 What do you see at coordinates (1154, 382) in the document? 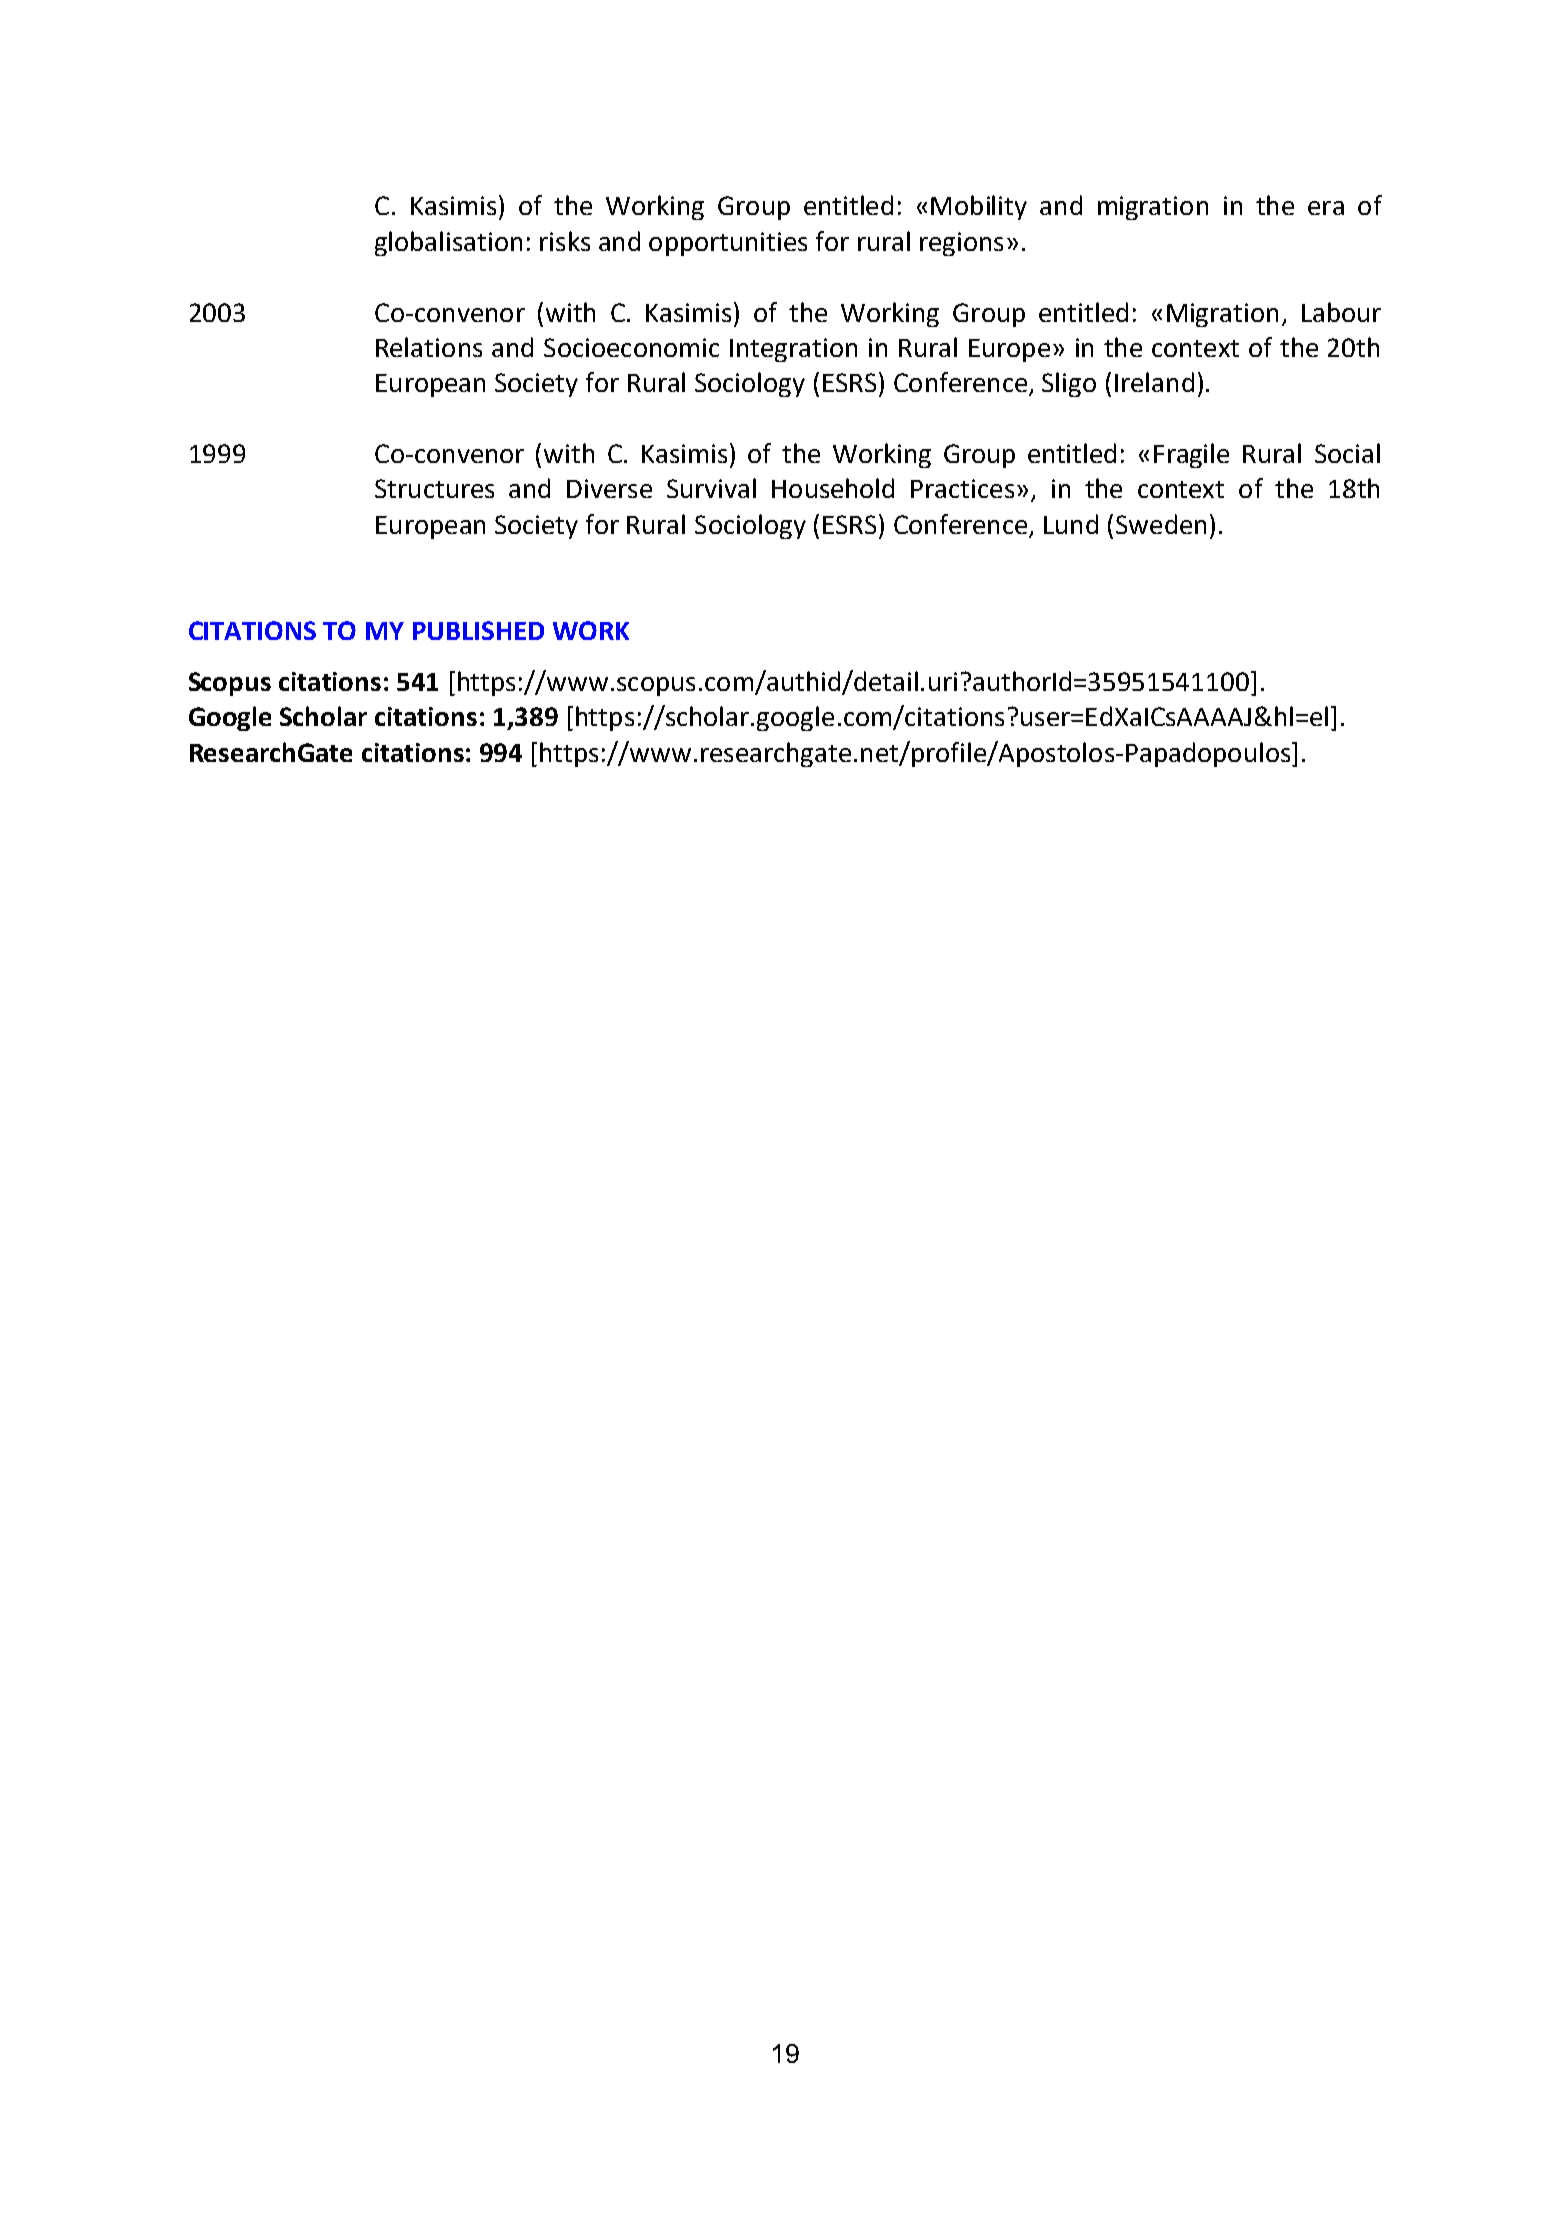
I see `Ireland` at bounding box center [1154, 382].
